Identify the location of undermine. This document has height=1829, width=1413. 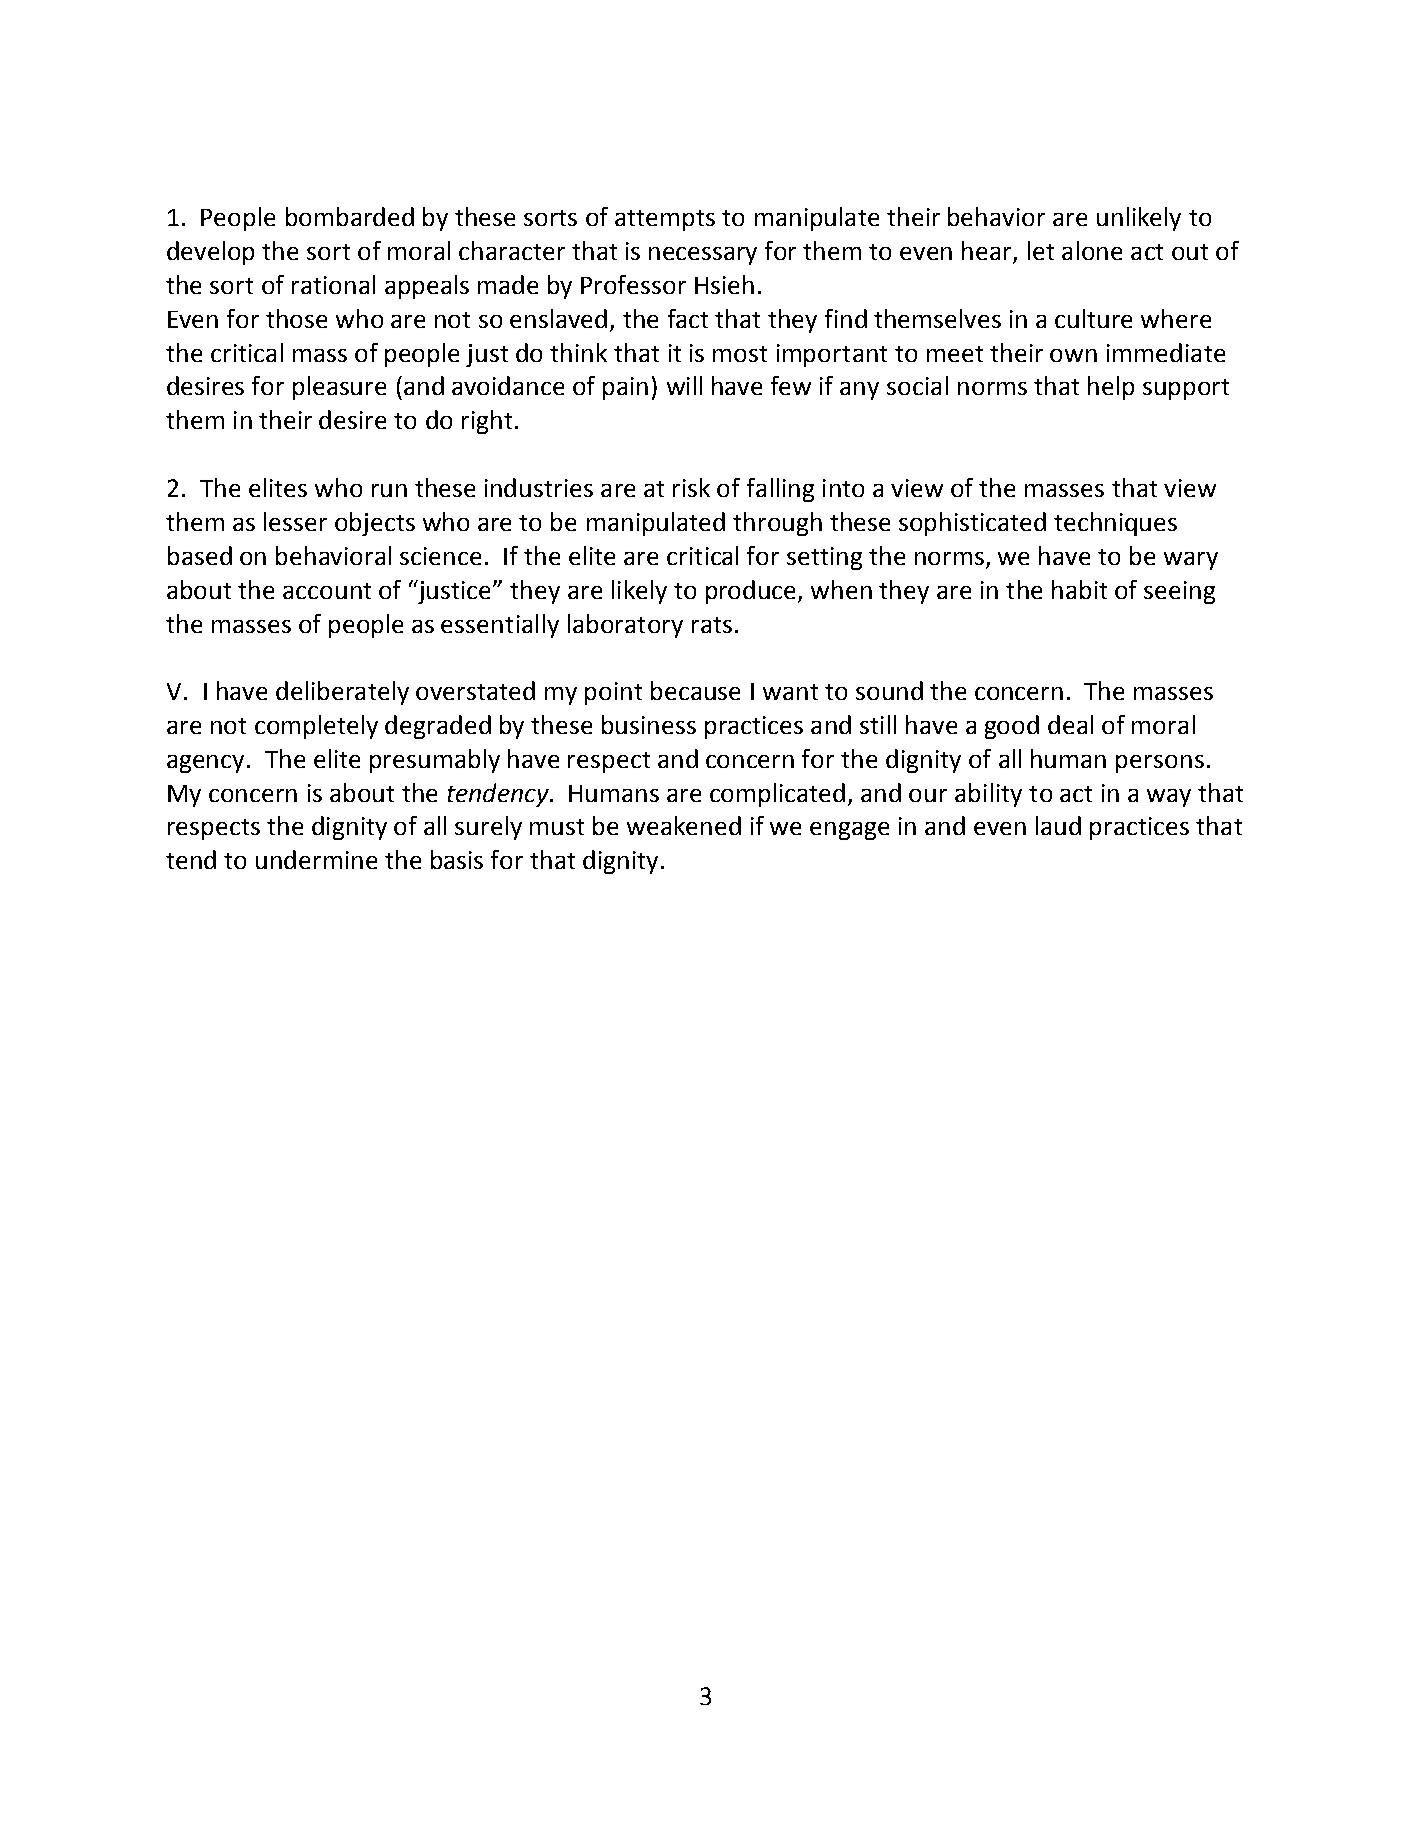
(316, 859).
